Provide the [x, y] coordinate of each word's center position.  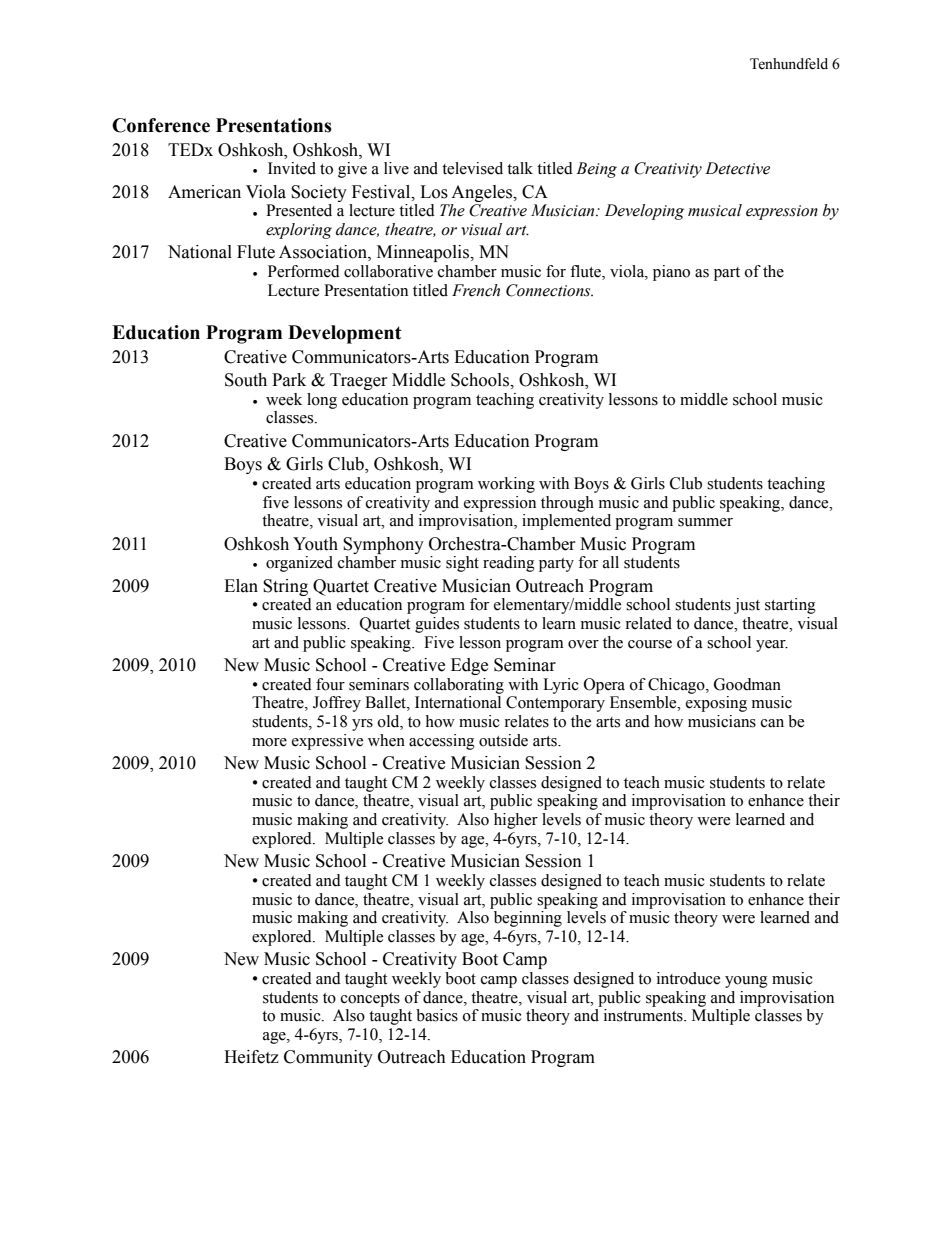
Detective [737, 168]
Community [328, 1058]
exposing [716, 704]
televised [472, 168]
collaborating [459, 686]
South [246, 380]
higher [516, 821]
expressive [327, 742]
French [476, 290]
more [269, 742]
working [506, 485]
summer [705, 522]
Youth [315, 544]
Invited [292, 168]
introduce [688, 978]
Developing [644, 212]
